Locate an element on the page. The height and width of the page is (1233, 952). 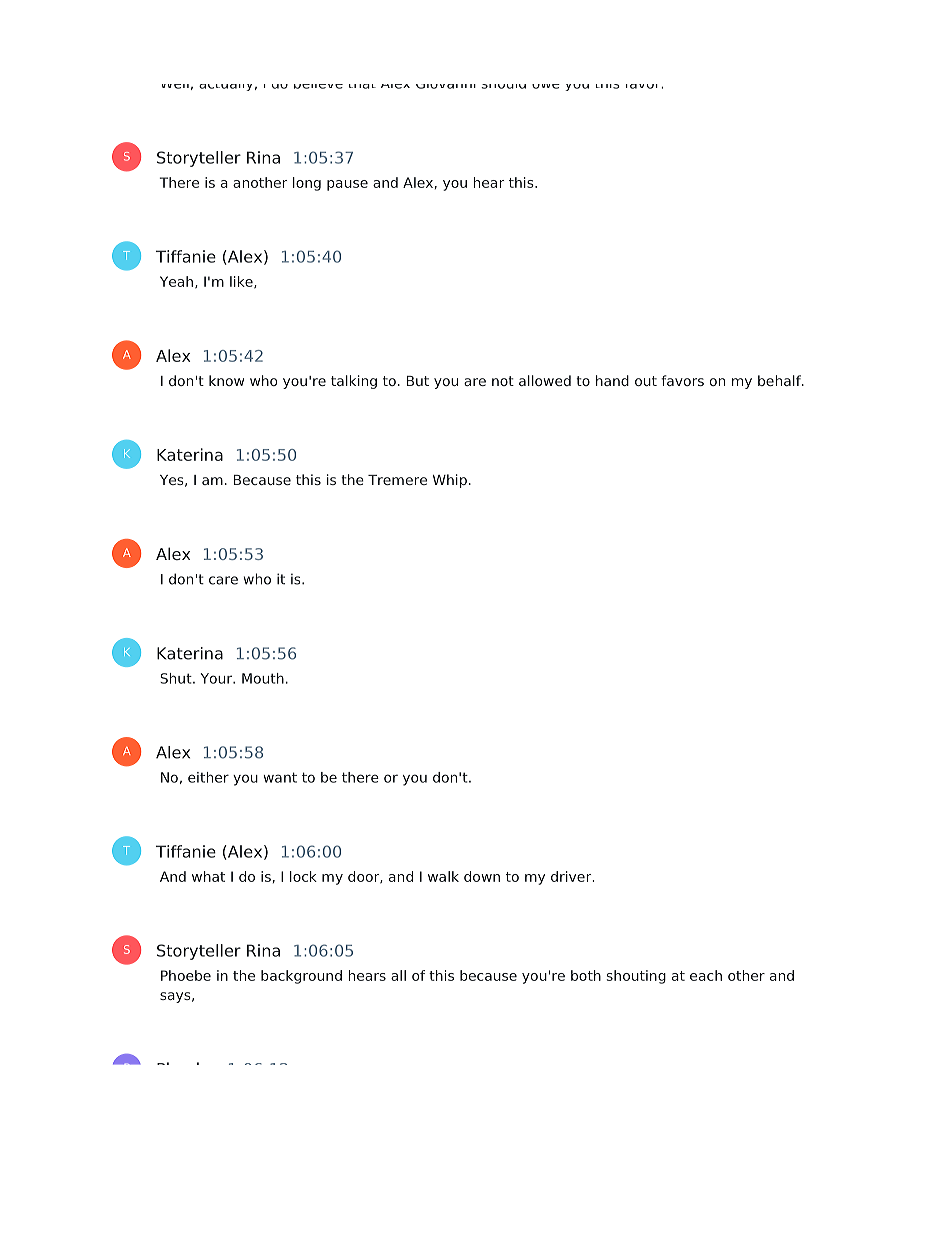
down is located at coordinates (482, 876).
